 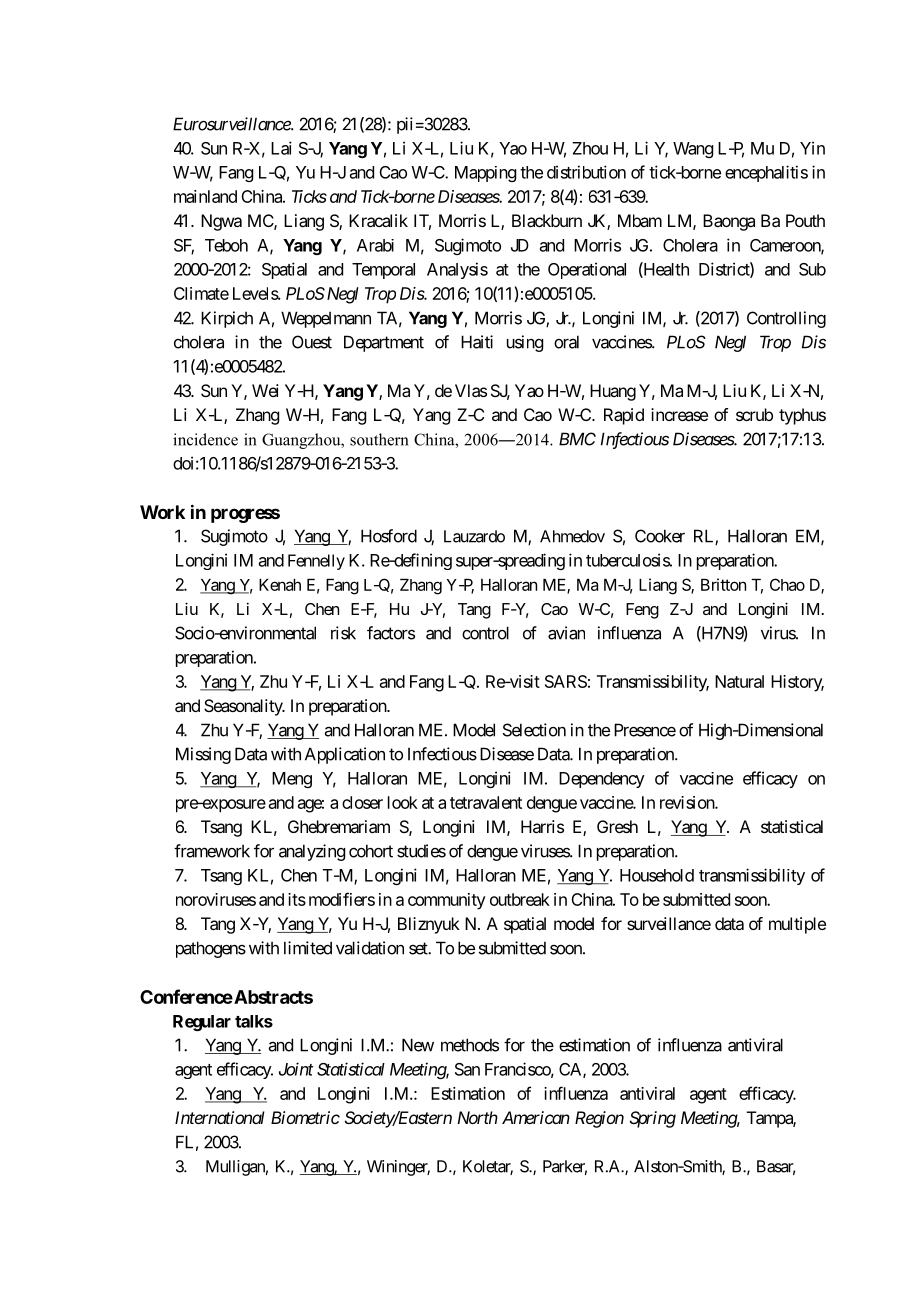 What do you see at coordinates (754, 414) in the page?
I see `scrub` at bounding box center [754, 414].
